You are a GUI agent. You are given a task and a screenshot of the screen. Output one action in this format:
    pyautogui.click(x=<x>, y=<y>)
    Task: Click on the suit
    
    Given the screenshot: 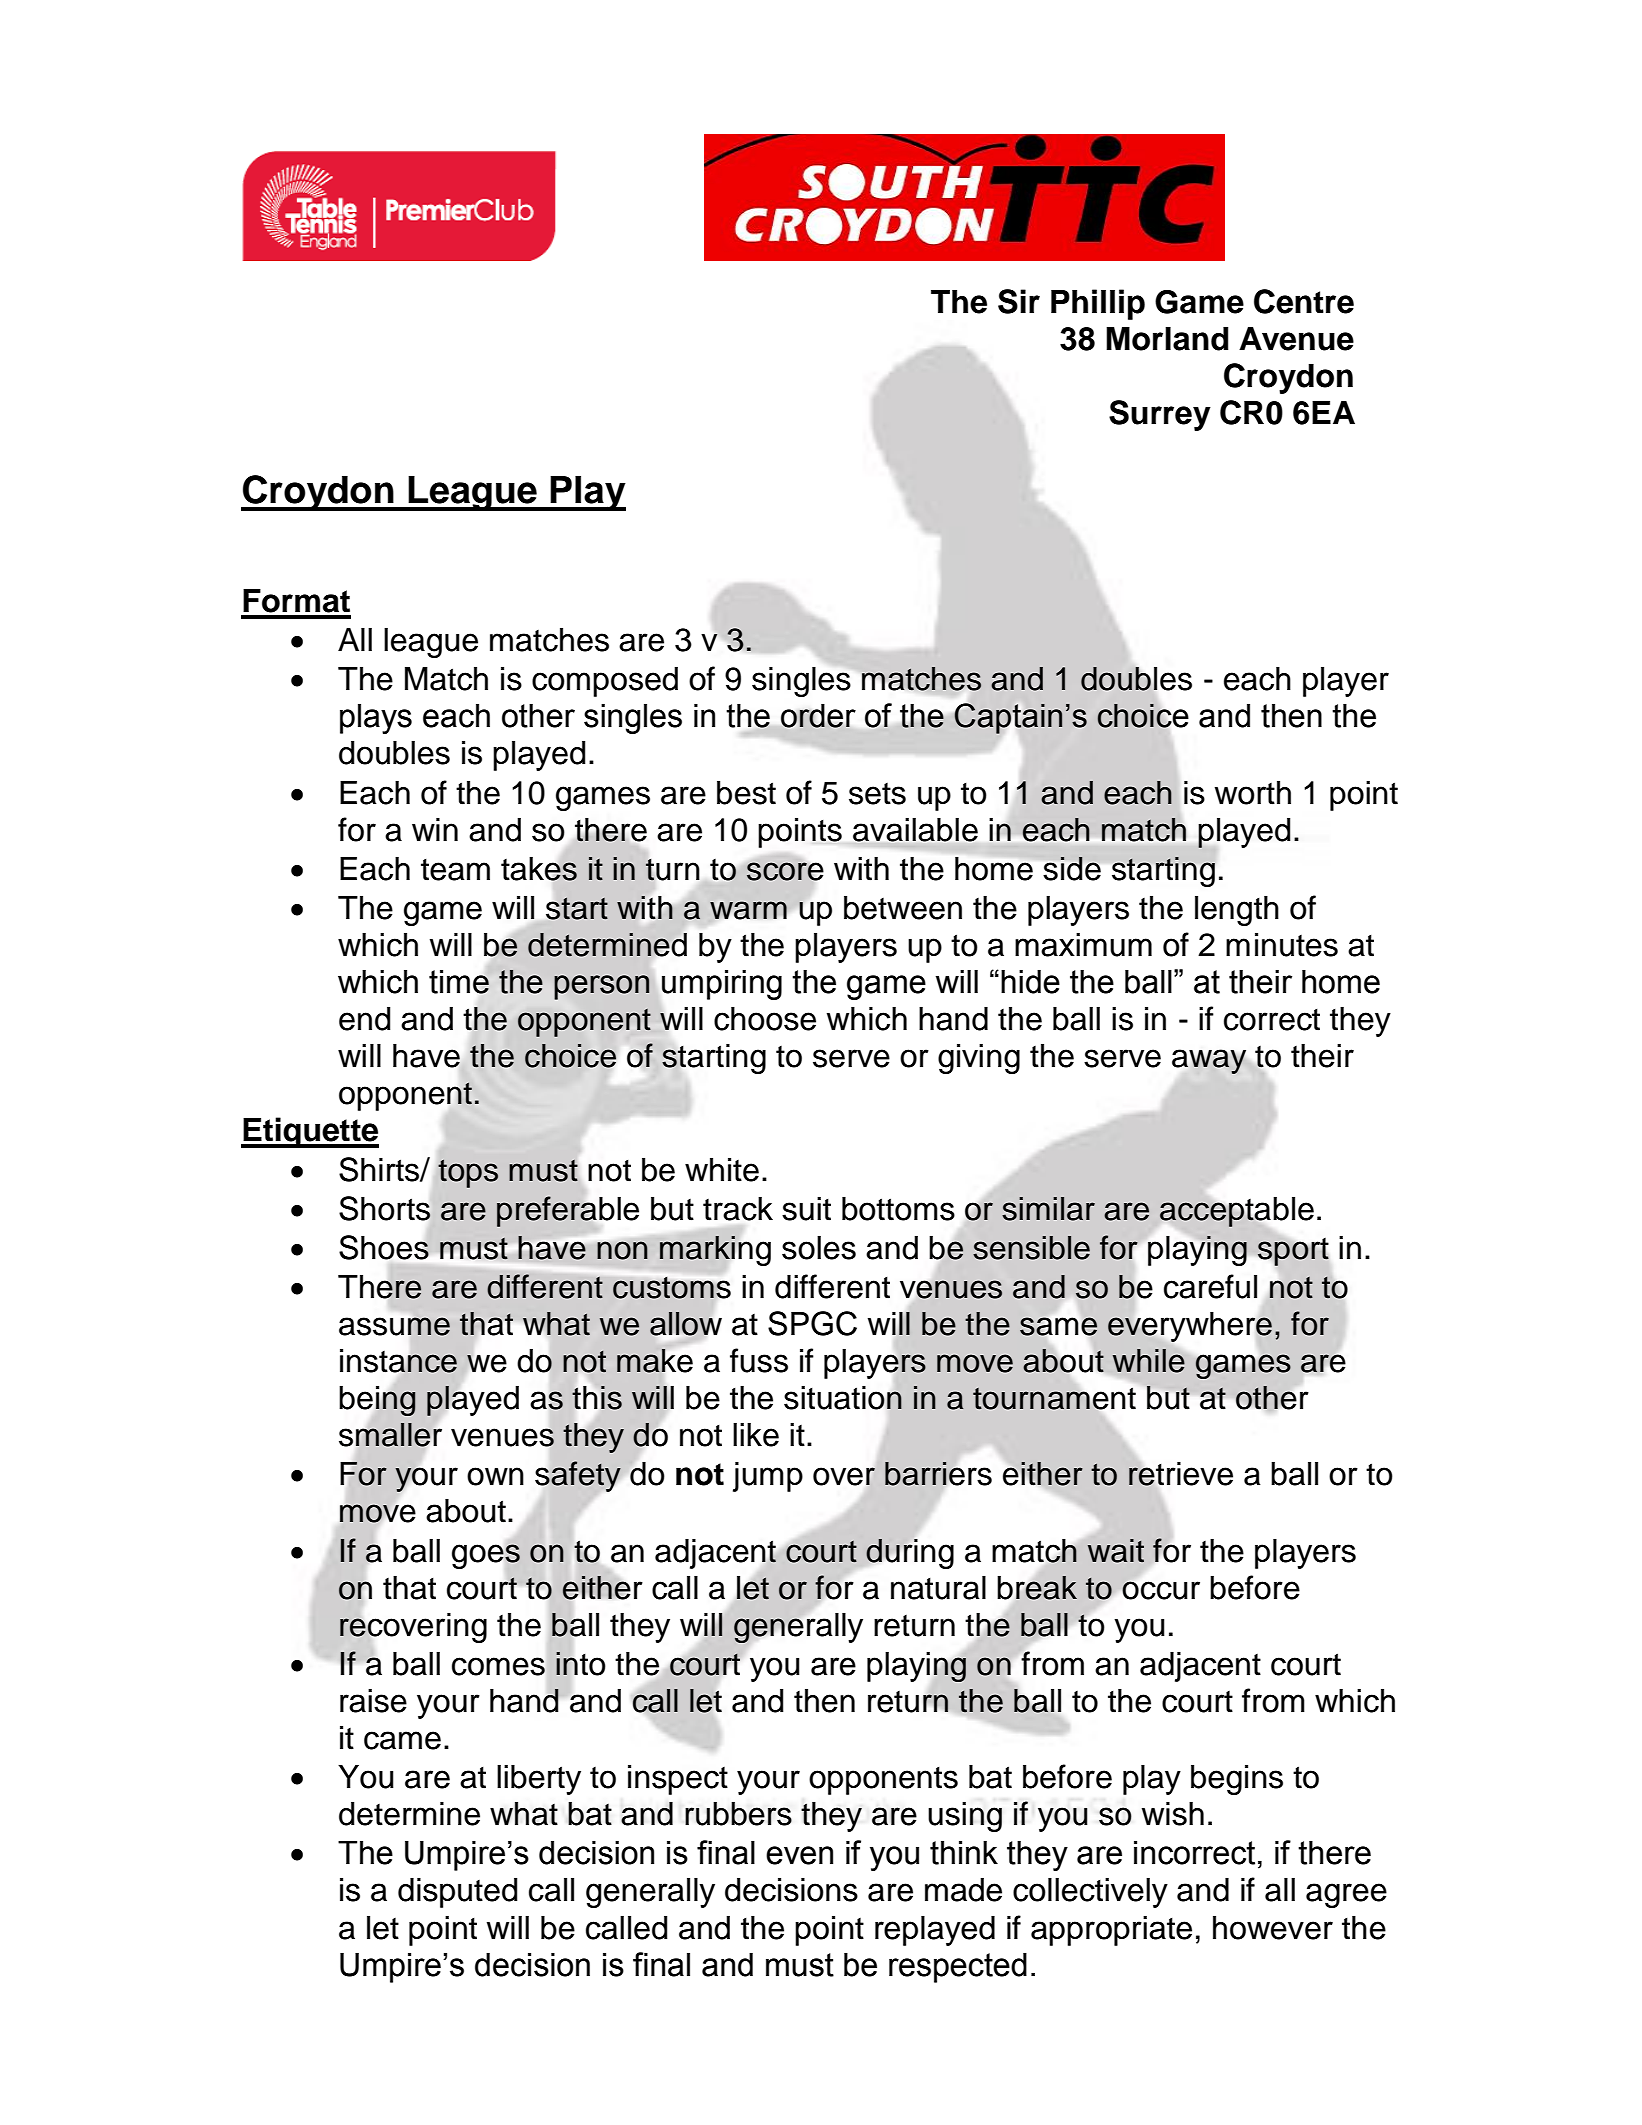 What is the action you would take?
    pyautogui.click(x=806, y=1209)
